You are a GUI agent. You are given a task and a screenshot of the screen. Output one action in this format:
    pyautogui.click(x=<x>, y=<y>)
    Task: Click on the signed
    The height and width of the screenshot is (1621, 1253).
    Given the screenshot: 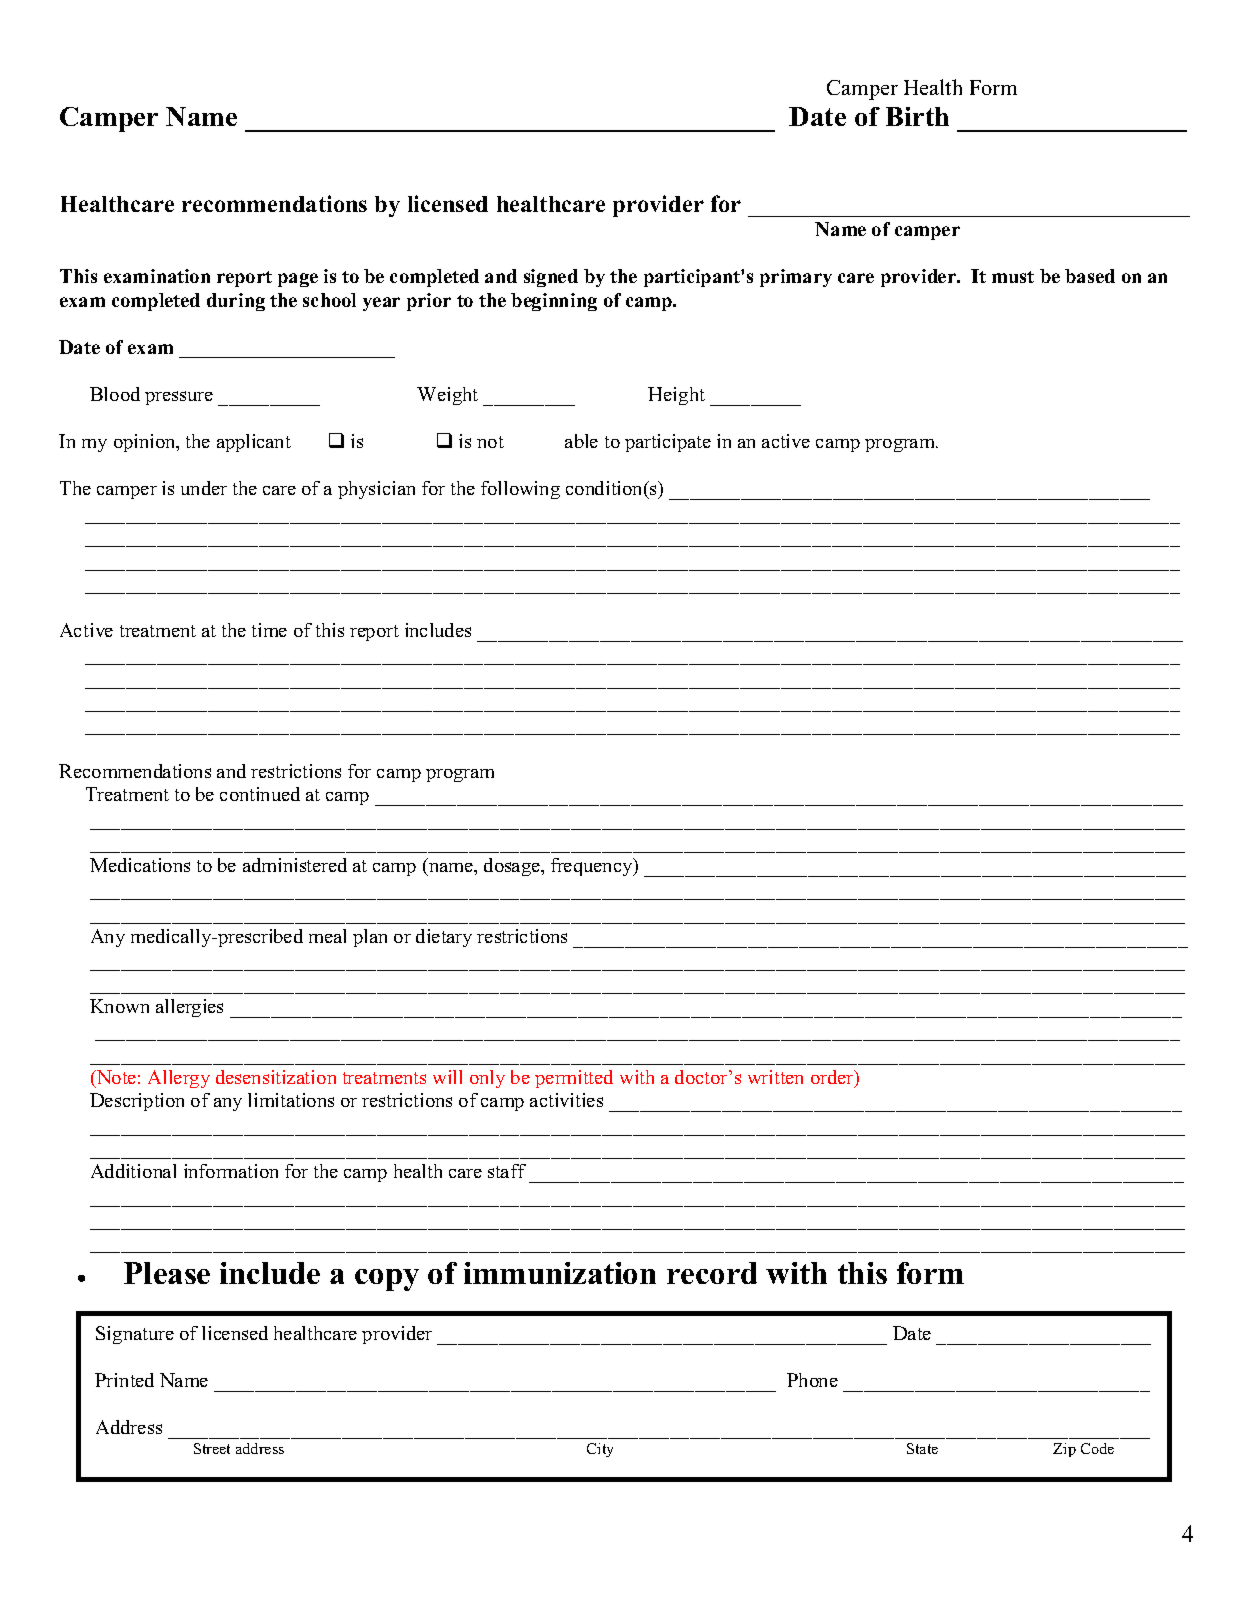 What is the action you would take?
    pyautogui.click(x=551, y=278)
